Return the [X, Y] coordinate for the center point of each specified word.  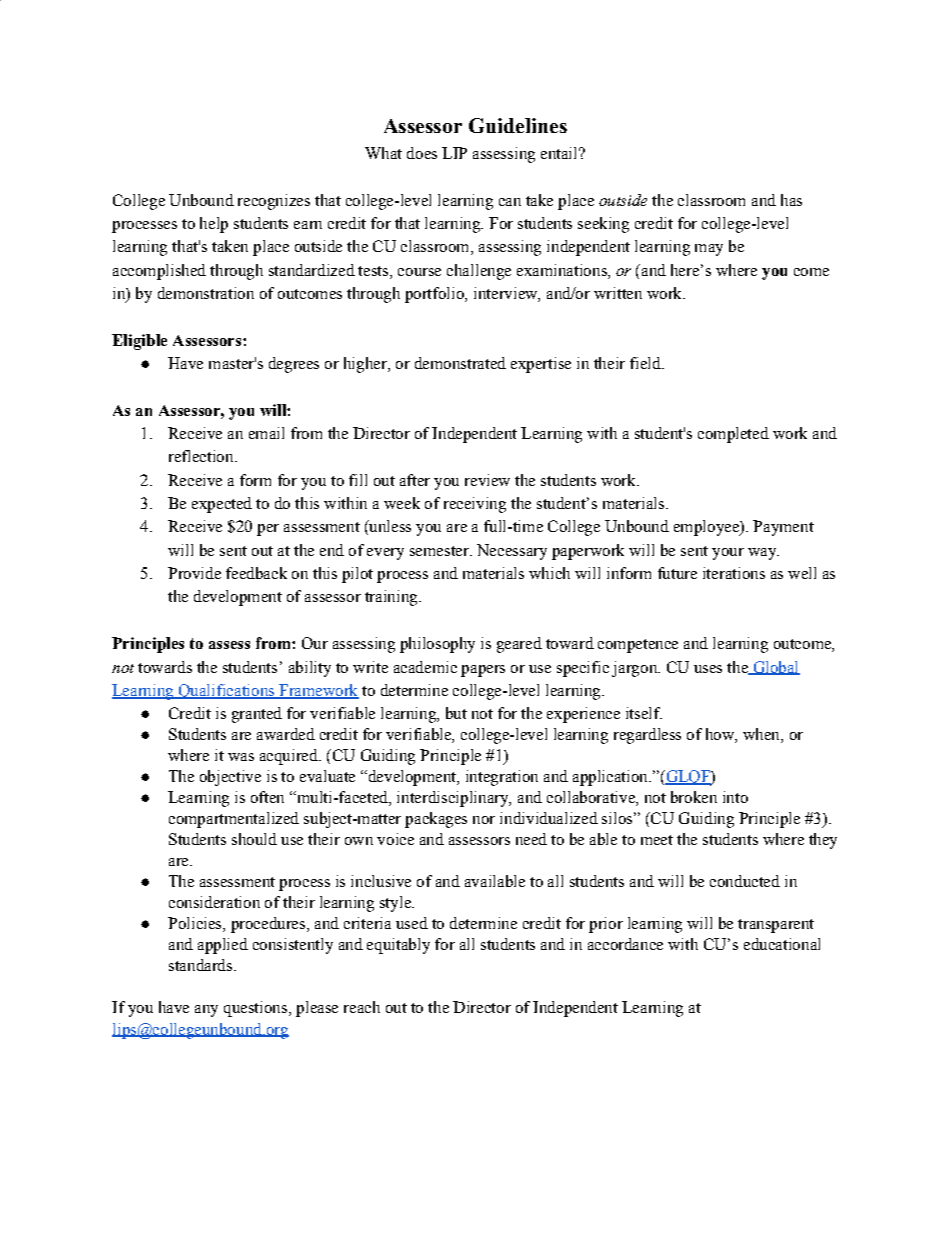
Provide [194, 573]
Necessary [512, 552]
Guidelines [518, 125]
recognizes [274, 202]
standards [200, 965]
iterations [734, 573]
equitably [398, 946]
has [791, 200]
